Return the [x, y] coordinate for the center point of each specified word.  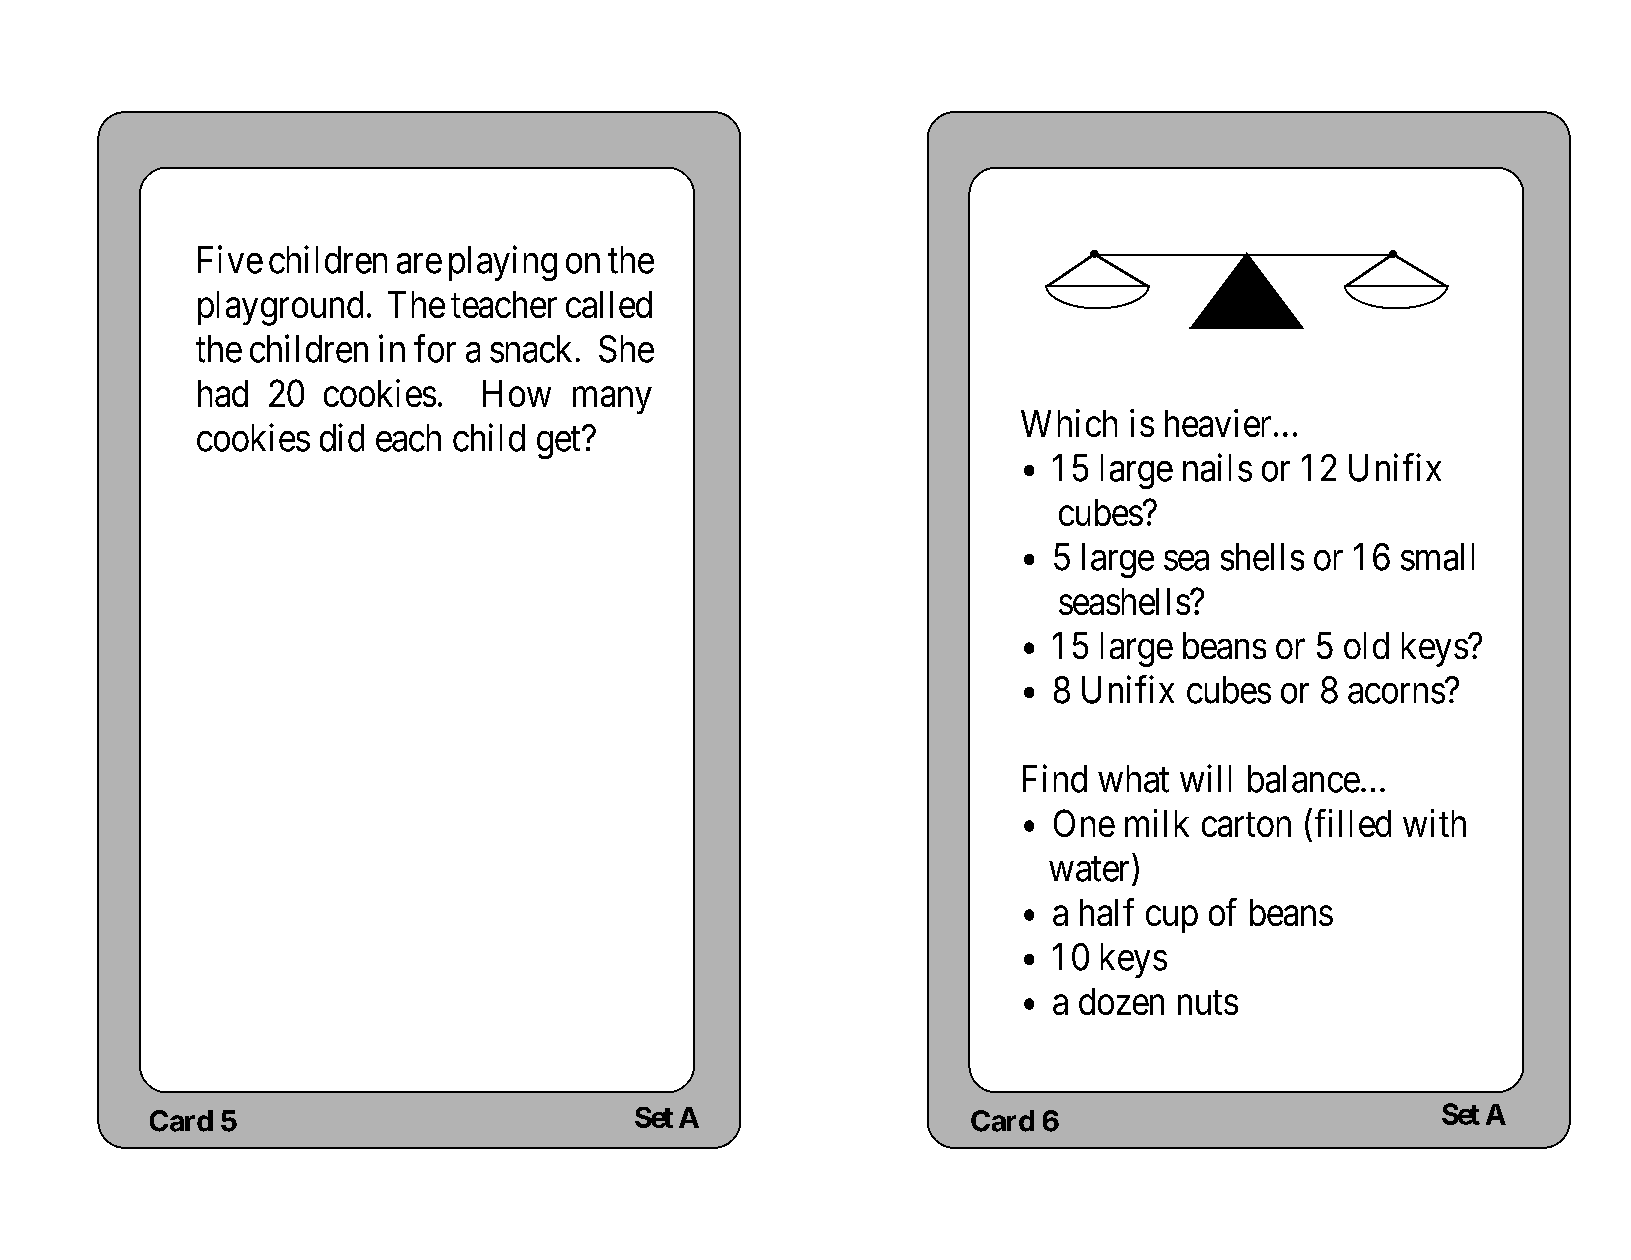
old [1366, 645]
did [342, 437]
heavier [1218, 423]
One [1084, 823]
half [1107, 912]
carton [1246, 825]
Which [1069, 423]
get [560, 443]
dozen [1121, 1001]
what [1133, 779]
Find [1055, 779]
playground [280, 308]
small [1437, 557]
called [609, 304]
